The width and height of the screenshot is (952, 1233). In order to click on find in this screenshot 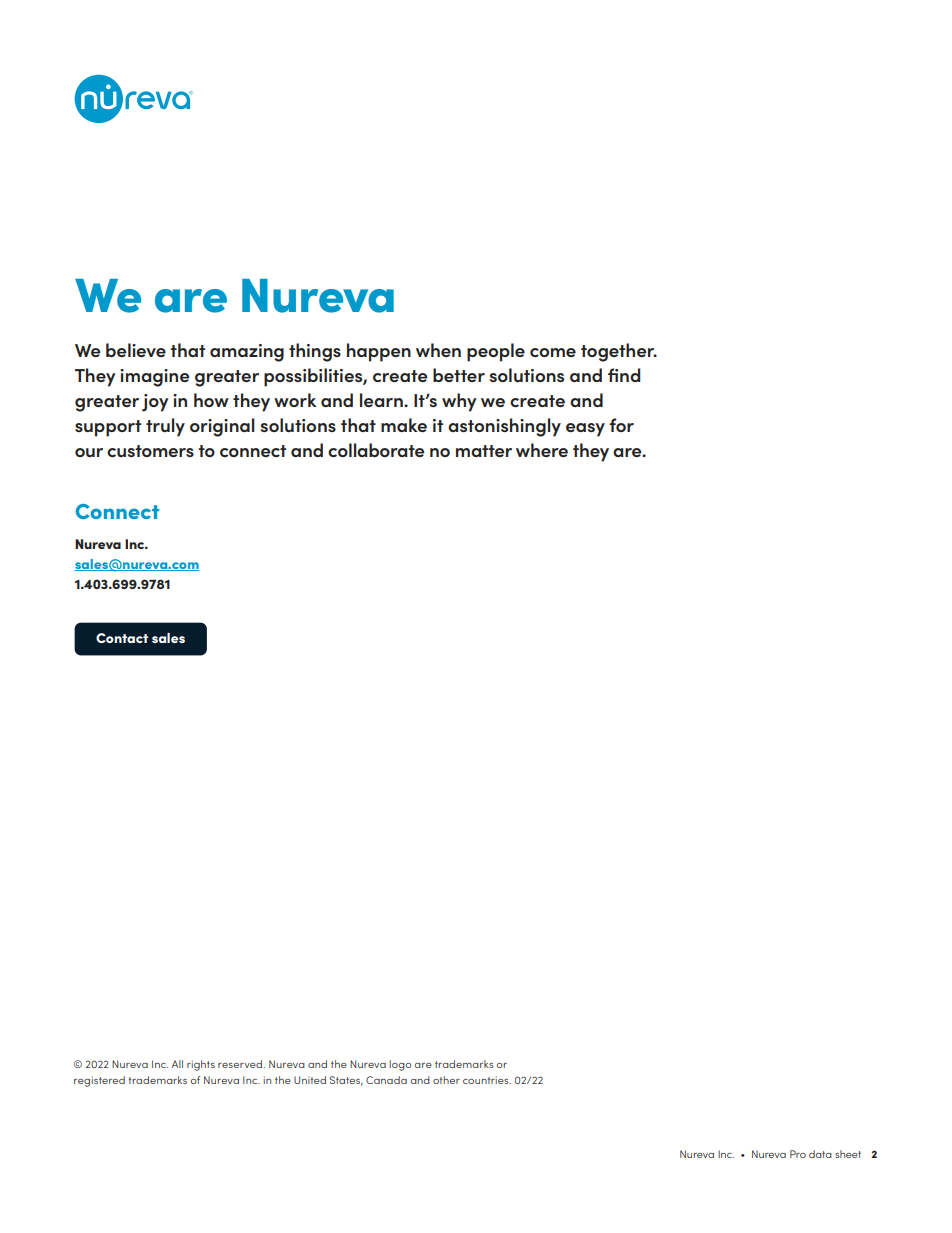, I will do `click(624, 375)`.
